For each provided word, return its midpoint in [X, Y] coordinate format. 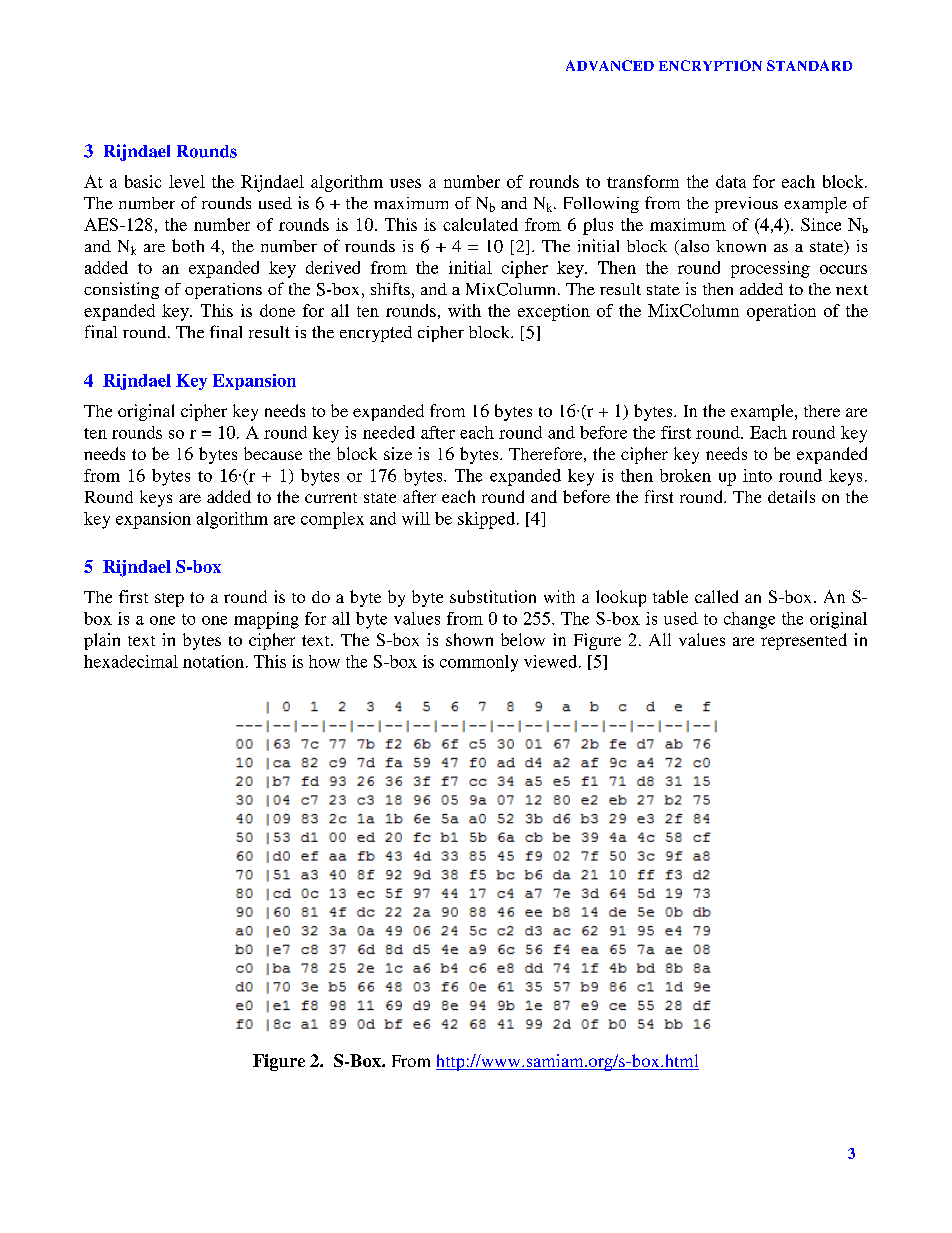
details [791, 496]
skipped [488, 520]
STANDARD [809, 65]
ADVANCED [610, 65]
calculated [480, 224]
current [331, 498]
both [188, 245]
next [852, 290]
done [277, 310]
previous [746, 205]
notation [213, 661]
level [187, 181]
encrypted [376, 334]
